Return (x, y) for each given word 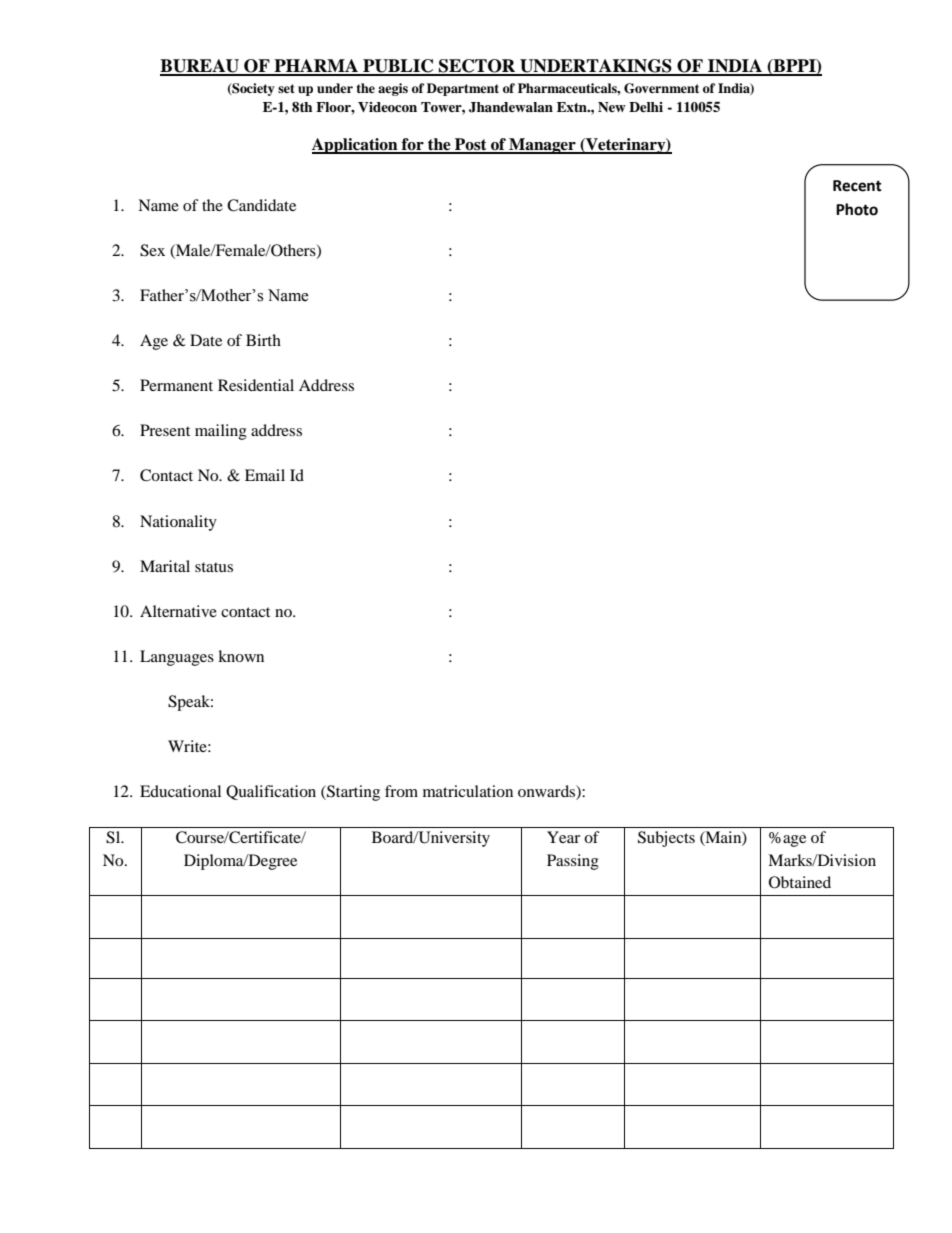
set (286, 88)
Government (661, 88)
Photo (857, 209)
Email (265, 475)
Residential (256, 385)
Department (463, 89)
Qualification (271, 792)
